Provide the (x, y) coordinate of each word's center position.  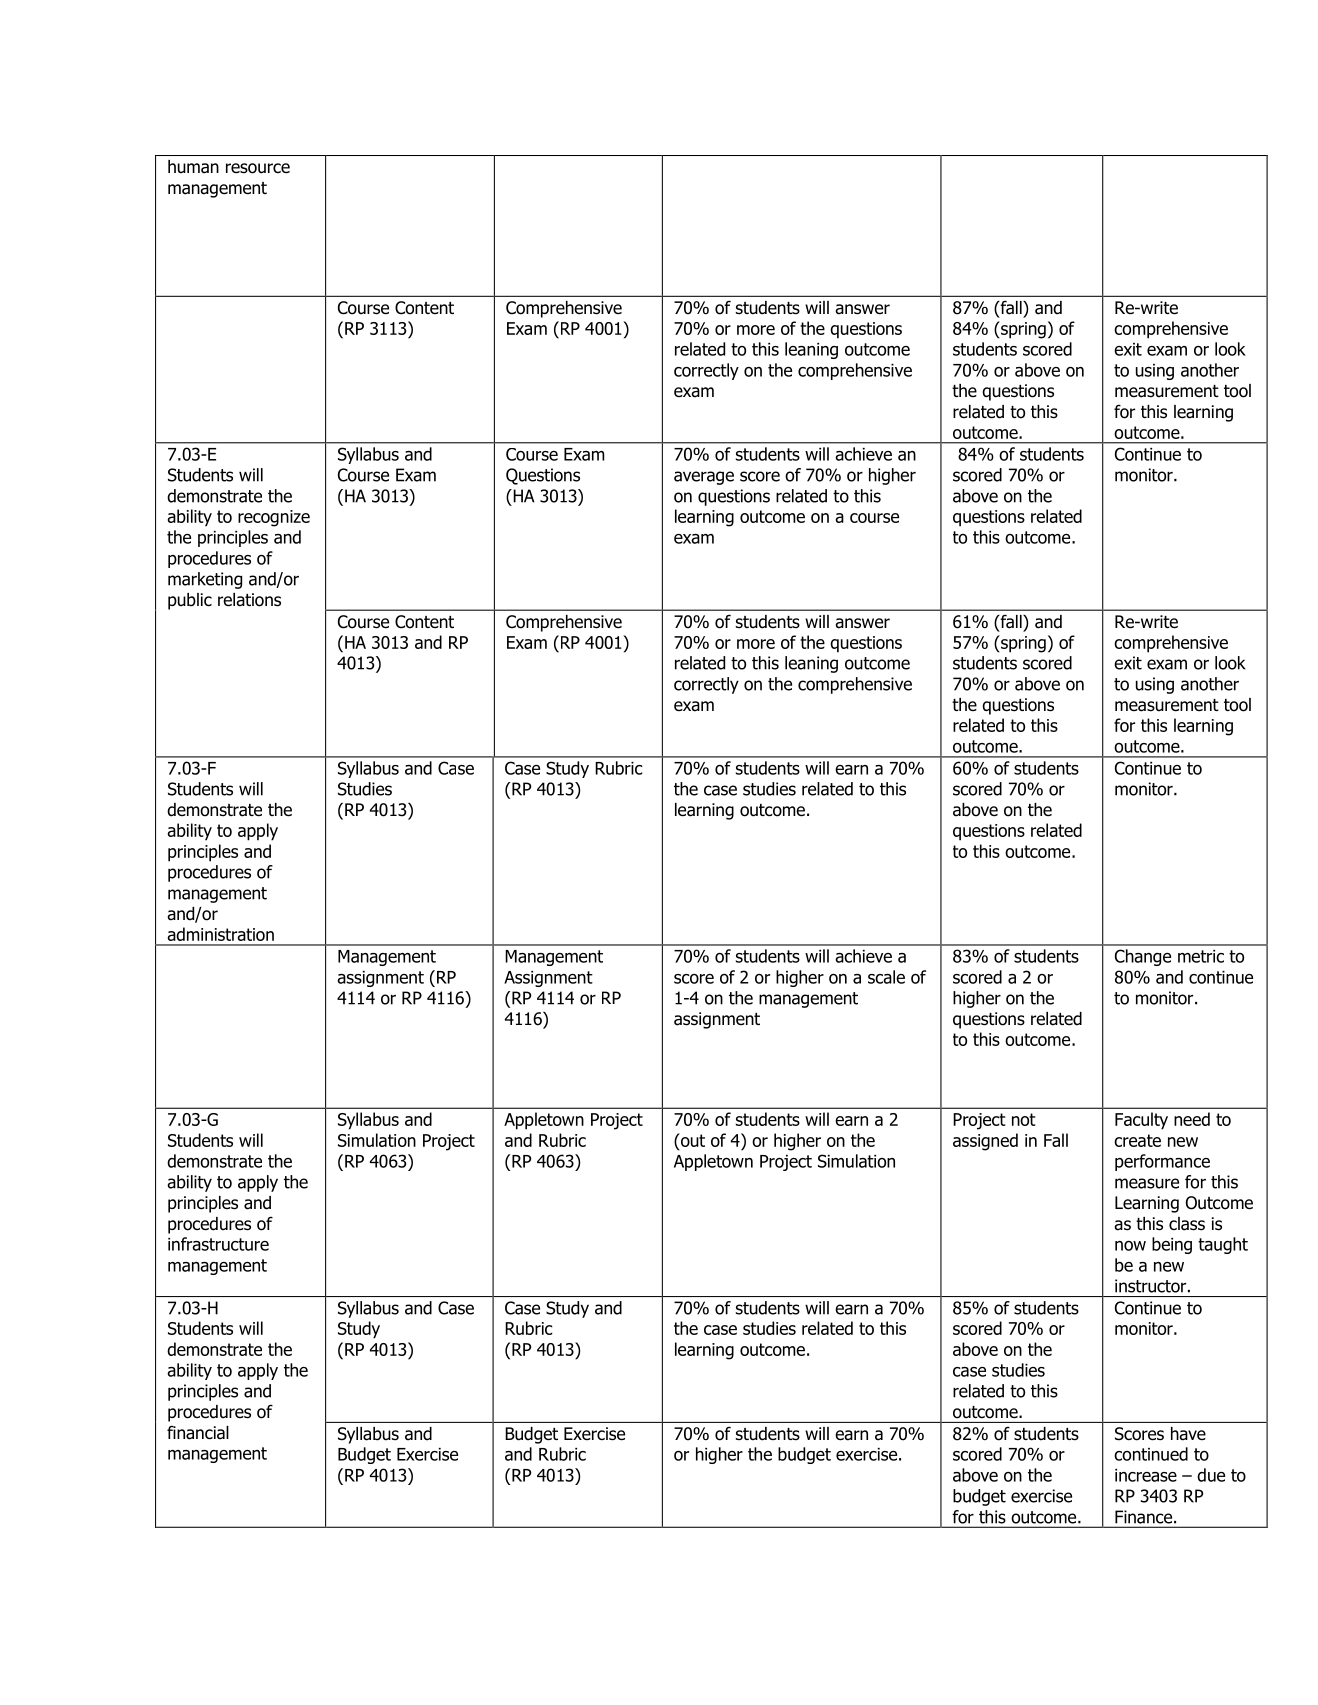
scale (886, 977)
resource (258, 168)
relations (249, 600)
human (193, 167)
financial (198, 1433)
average (704, 478)
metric (1201, 956)
